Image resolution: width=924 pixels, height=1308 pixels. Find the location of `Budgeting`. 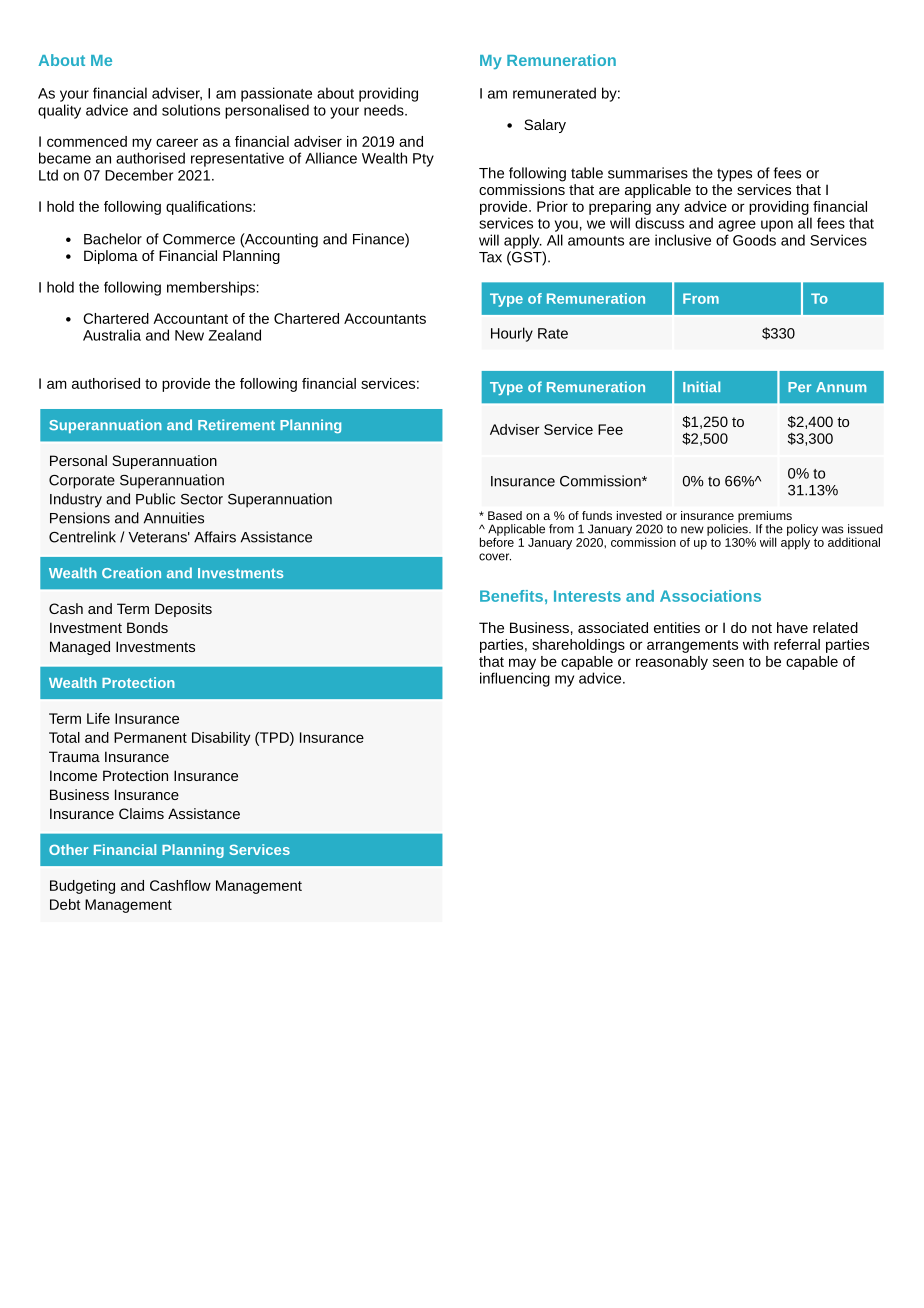

Budgeting is located at coordinates (82, 887).
